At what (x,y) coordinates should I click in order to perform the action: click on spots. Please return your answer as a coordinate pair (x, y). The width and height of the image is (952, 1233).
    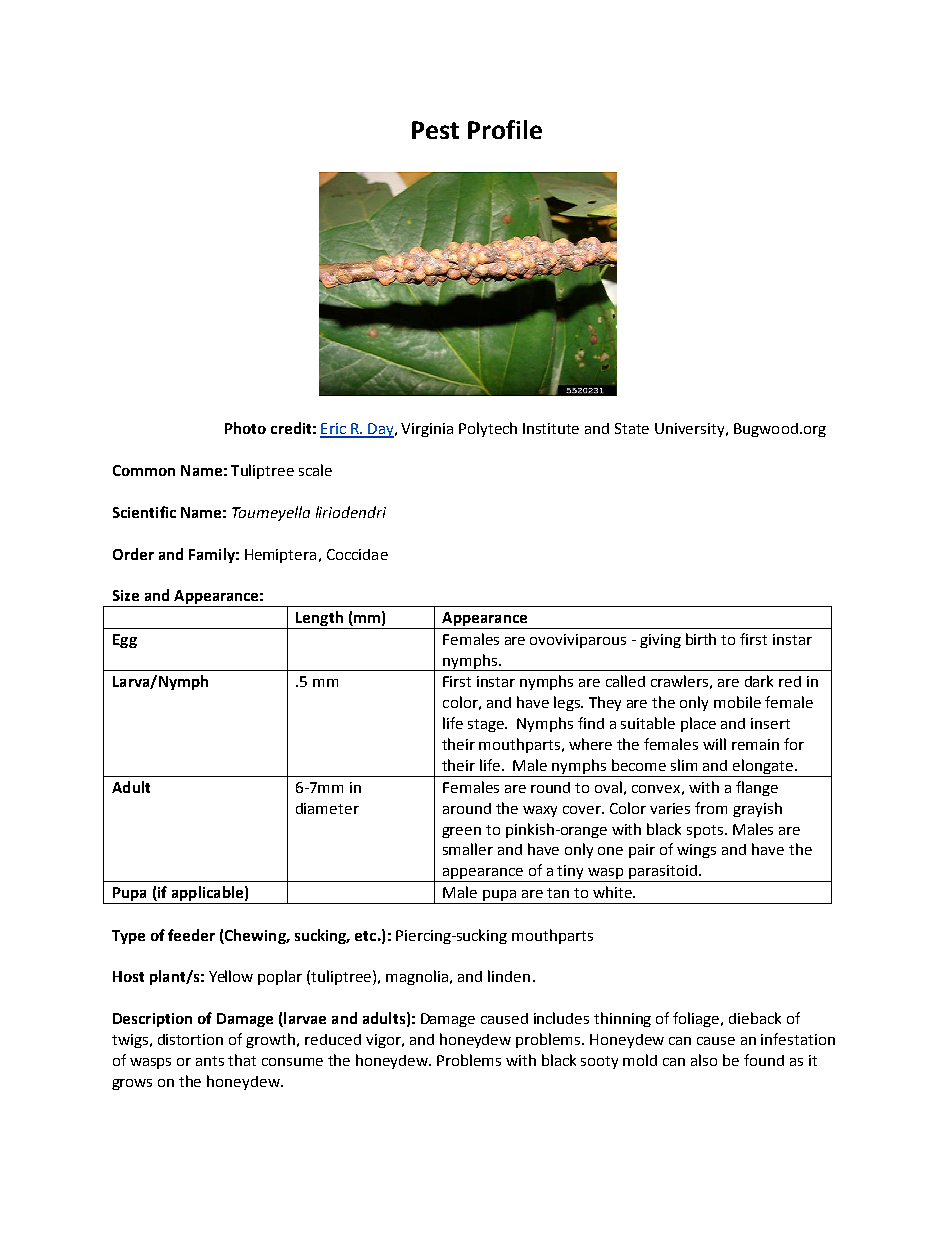
    Looking at the image, I should click on (706, 831).
